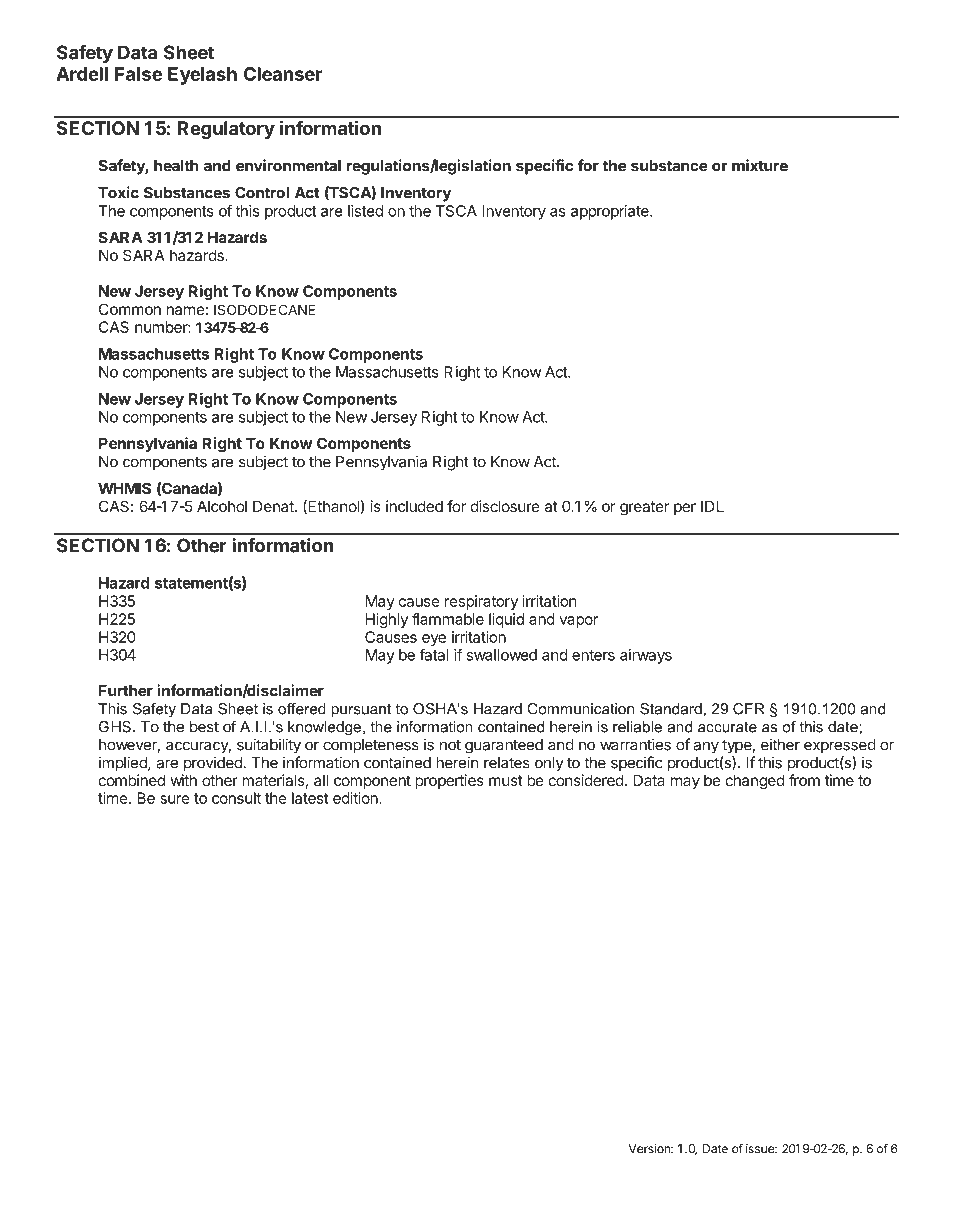 Image resolution: width=953 pixels, height=1232 pixels. What do you see at coordinates (481, 602) in the screenshot?
I see `respiratory` at bounding box center [481, 602].
